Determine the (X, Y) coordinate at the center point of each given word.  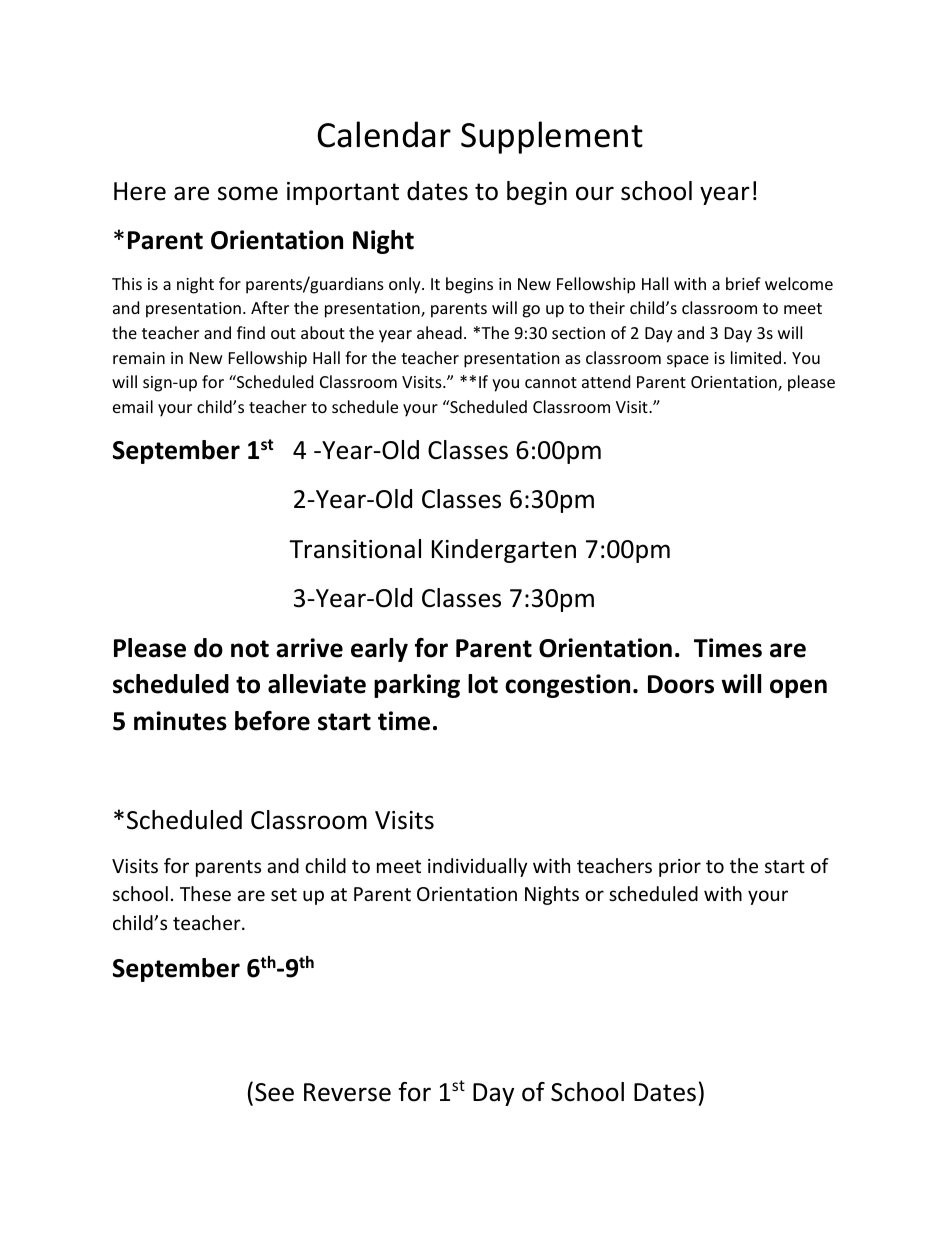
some (248, 193)
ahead (439, 332)
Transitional (355, 549)
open (798, 688)
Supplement (552, 137)
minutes (180, 721)
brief (743, 283)
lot (483, 684)
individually (477, 867)
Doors (681, 684)
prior (680, 868)
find (251, 332)
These (205, 893)
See (274, 1092)
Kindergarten (504, 551)
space (688, 361)
